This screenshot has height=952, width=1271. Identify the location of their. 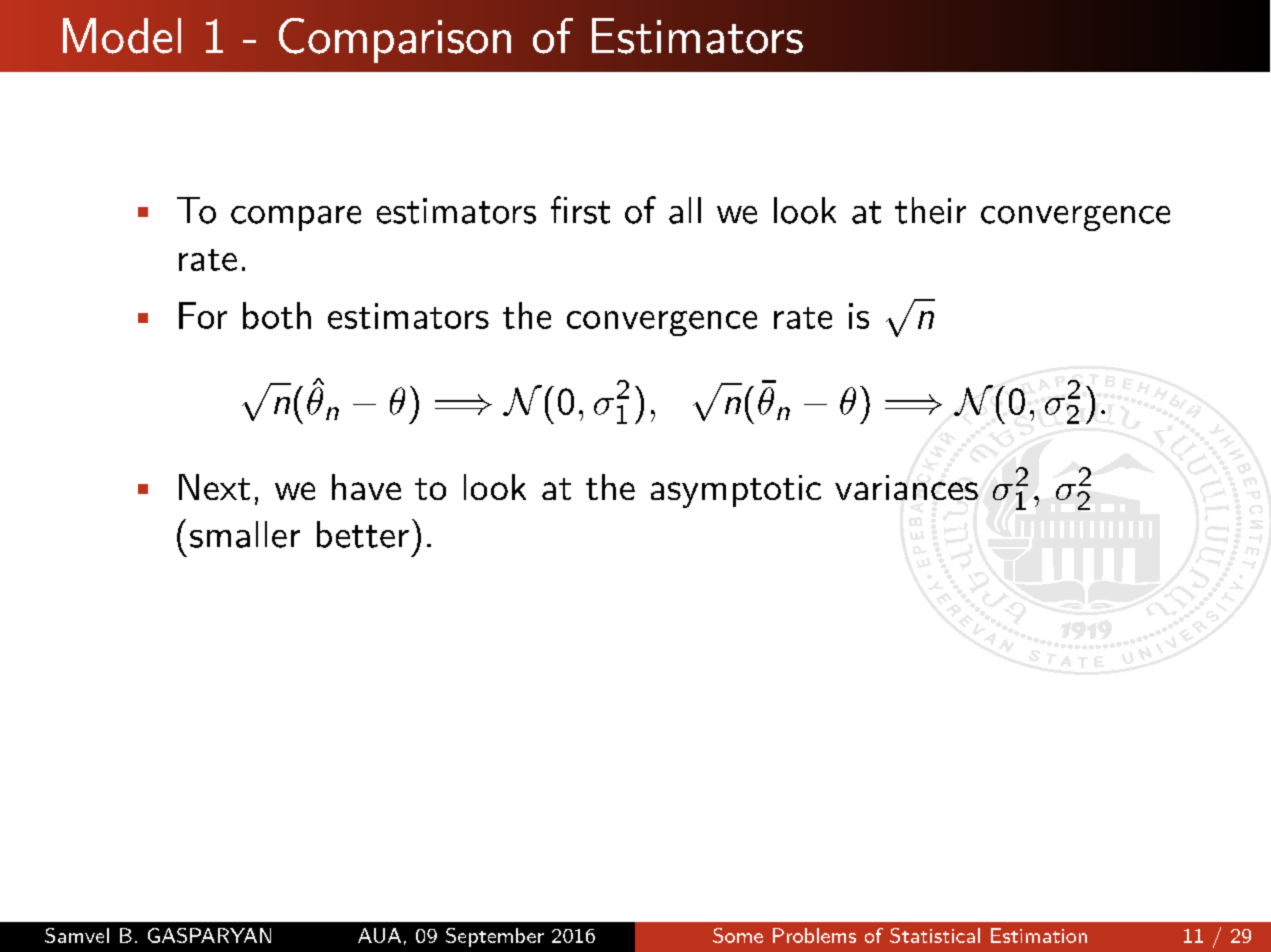
(930, 210).
